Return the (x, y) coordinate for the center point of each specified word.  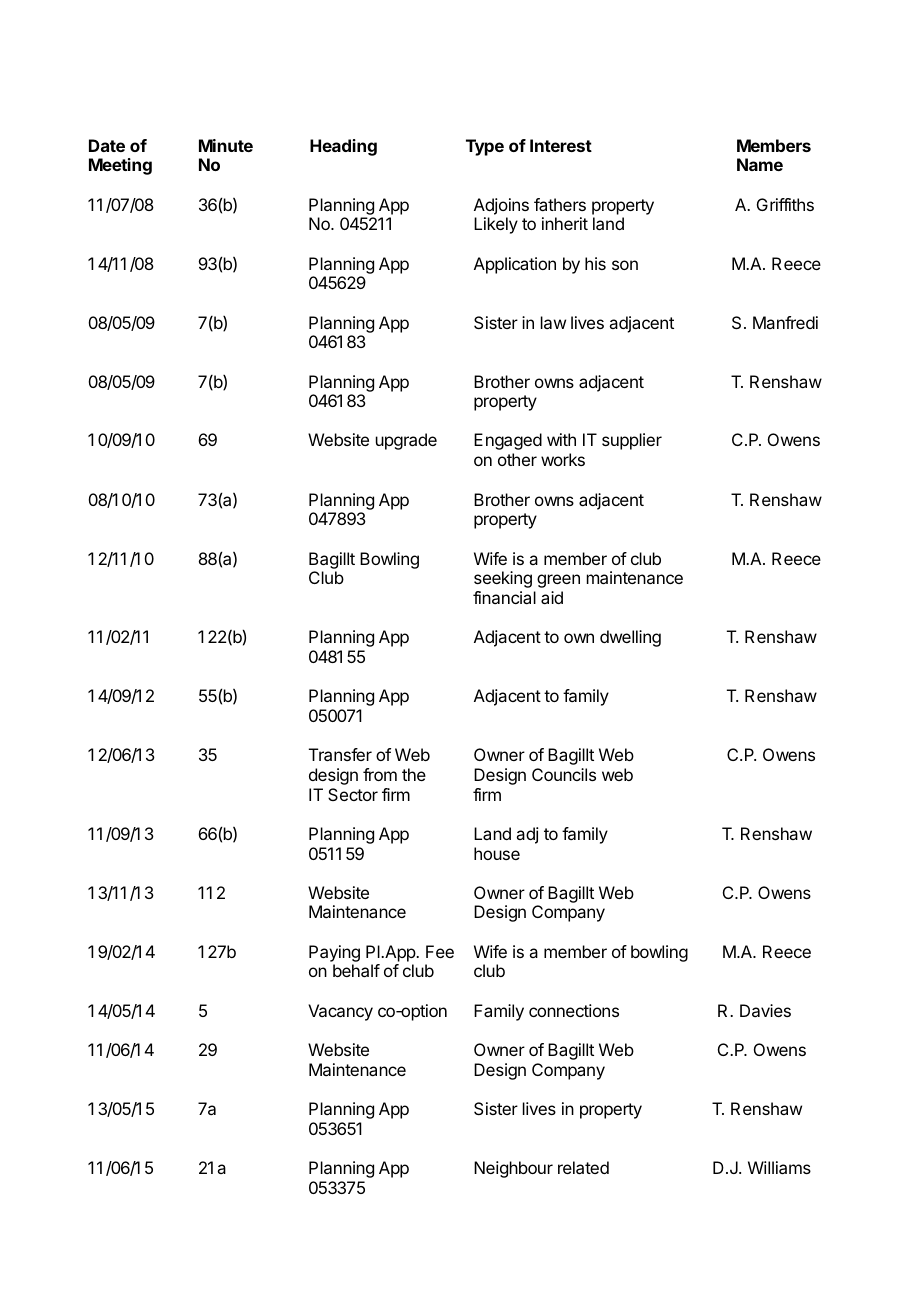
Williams (779, 1167)
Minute (226, 145)
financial (504, 597)
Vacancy (340, 1012)
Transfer (340, 754)
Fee (440, 951)
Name (760, 164)
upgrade (406, 441)
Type (485, 147)
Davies (765, 1010)
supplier (632, 441)
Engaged (508, 441)
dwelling (630, 638)
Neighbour (513, 1169)
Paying (334, 953)
